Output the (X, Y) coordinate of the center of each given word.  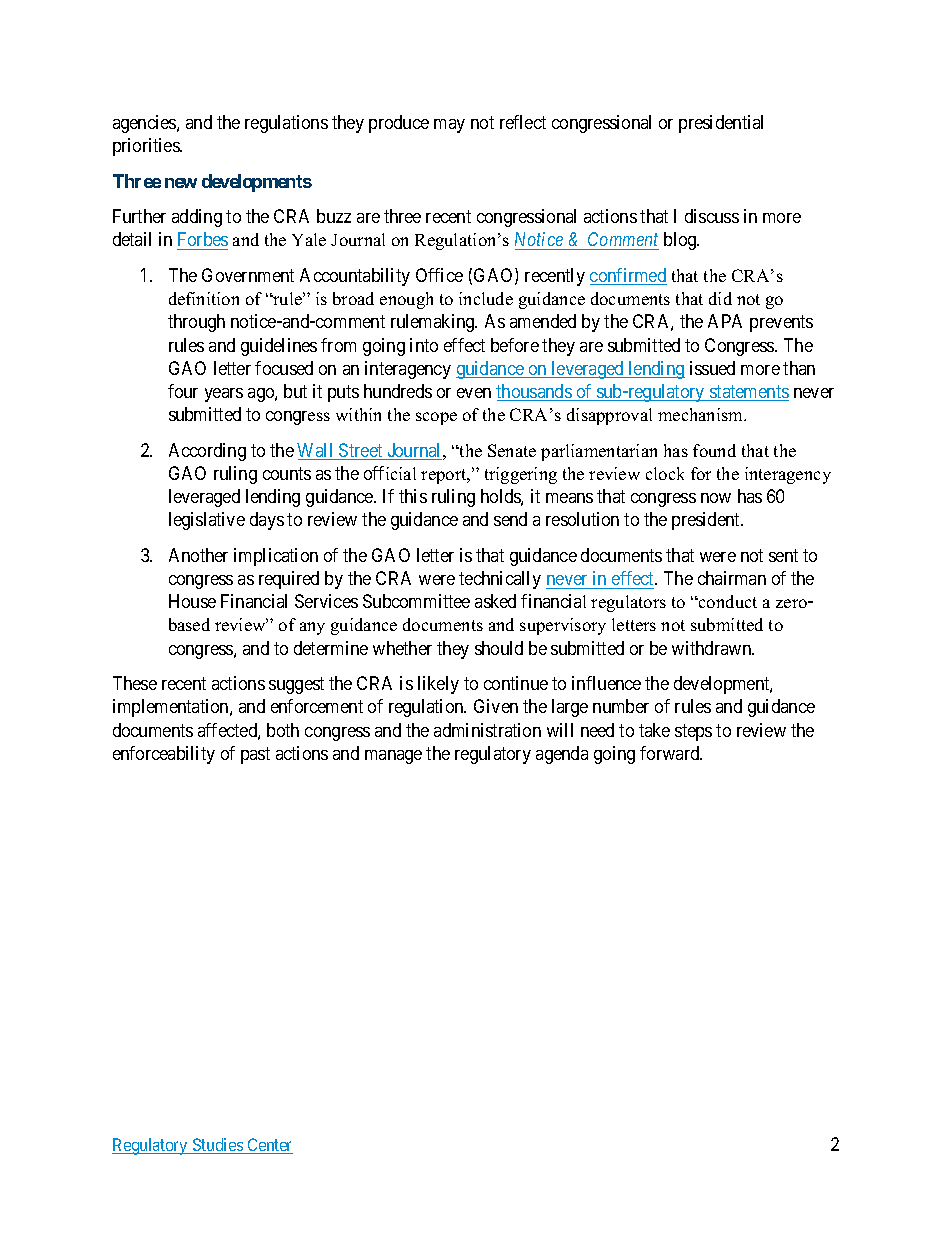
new (181, 183)
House (192, 601)
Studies (218, 1146)
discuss (712, 216)
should (499, 648)
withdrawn (713, 648)
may (449, 126)
